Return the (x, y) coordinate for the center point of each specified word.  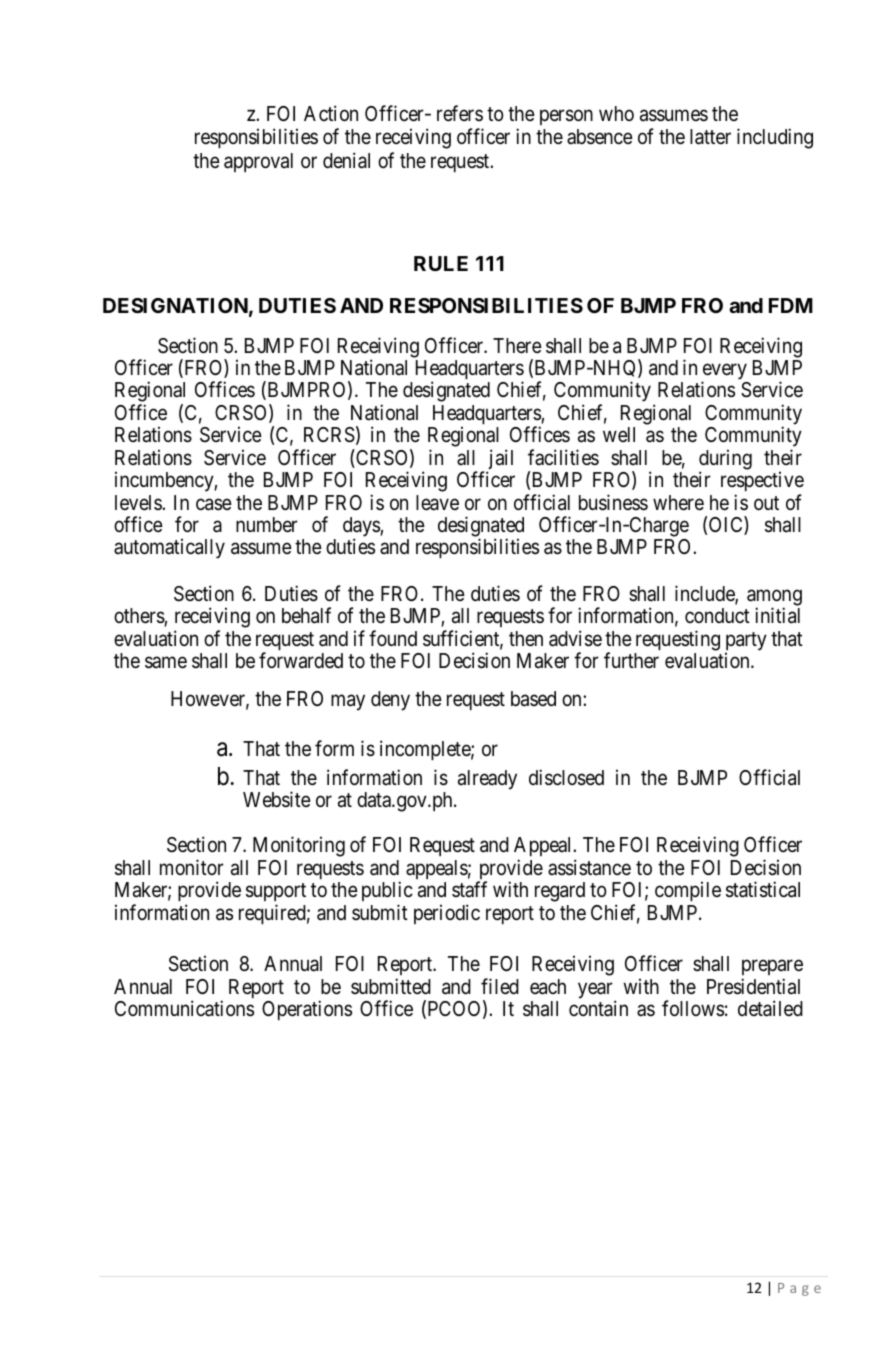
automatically (169, 548)
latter (710, 137)
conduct (717, 615)
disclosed (566, 777)
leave (437, 503)
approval (258, 162)
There (517, 346)
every (725, 373)
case (214, 504)
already (487, 780)
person (566, 117)
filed (500, 986)
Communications (184, 1008)
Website (277, 799)
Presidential (753, 986)
